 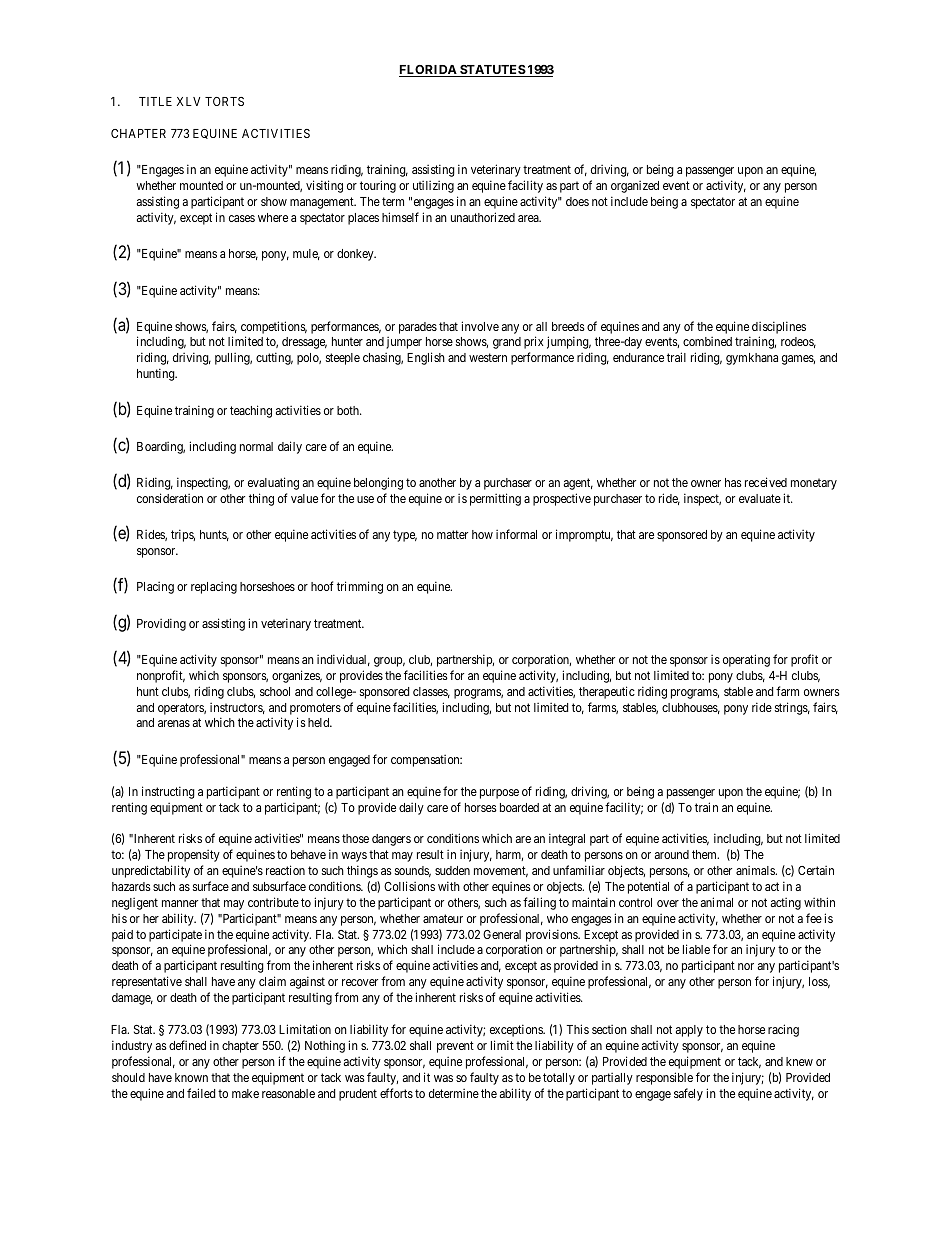 What do you see at coordinates (635, 187) in the screenshot?
I see `organized` at bounding box center [635, 187].
